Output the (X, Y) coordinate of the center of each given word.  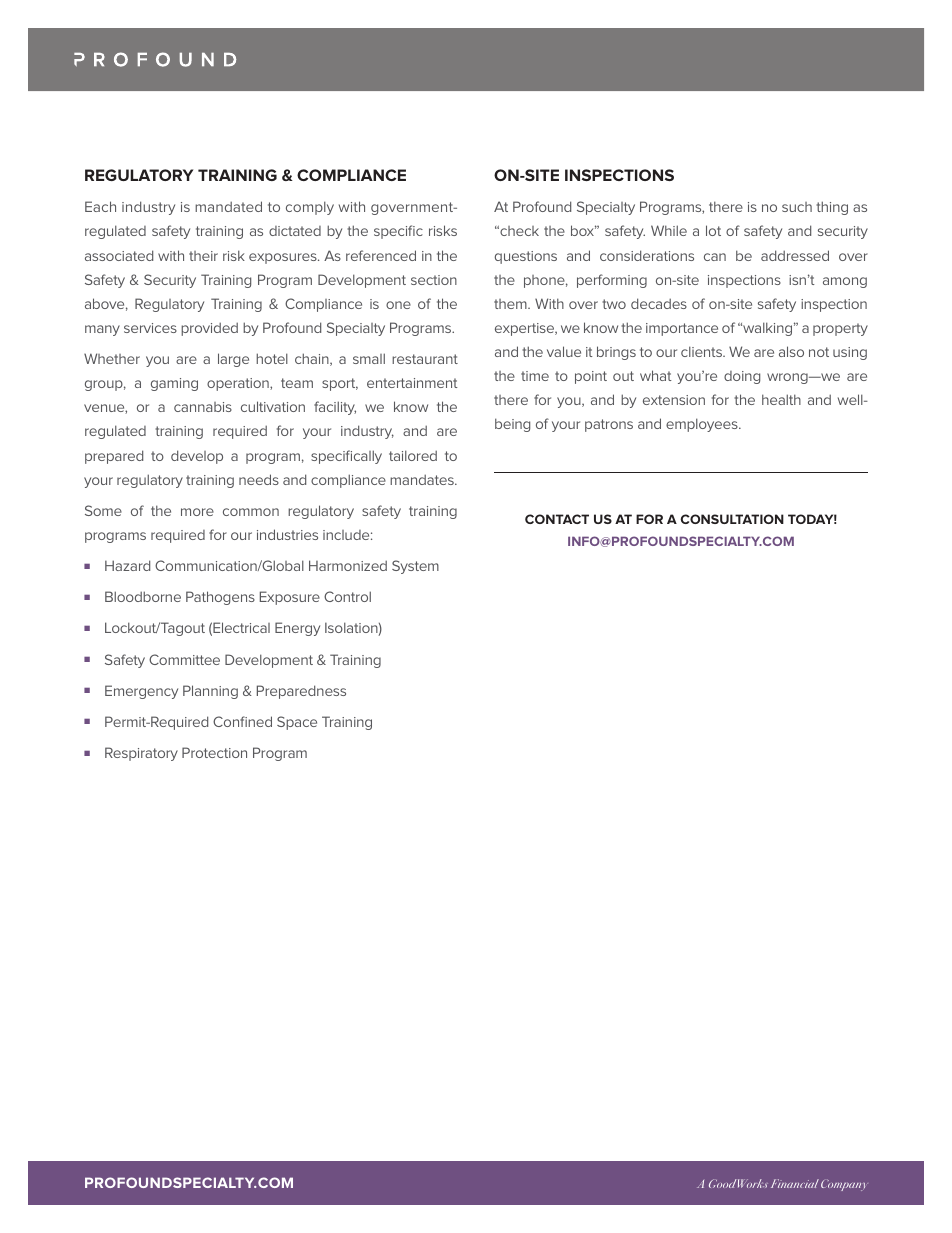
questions (526, 257)
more (197, 512)
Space (297, 723)
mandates (423, 479)
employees (703, 425)
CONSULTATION (732, 519)
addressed (795, 255)
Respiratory (141, 754)
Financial (795, 1183)
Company (844, 1185)
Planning (210, 692)
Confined (242, 721)
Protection (214, 752)
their (203, 256)
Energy (297, 629)
